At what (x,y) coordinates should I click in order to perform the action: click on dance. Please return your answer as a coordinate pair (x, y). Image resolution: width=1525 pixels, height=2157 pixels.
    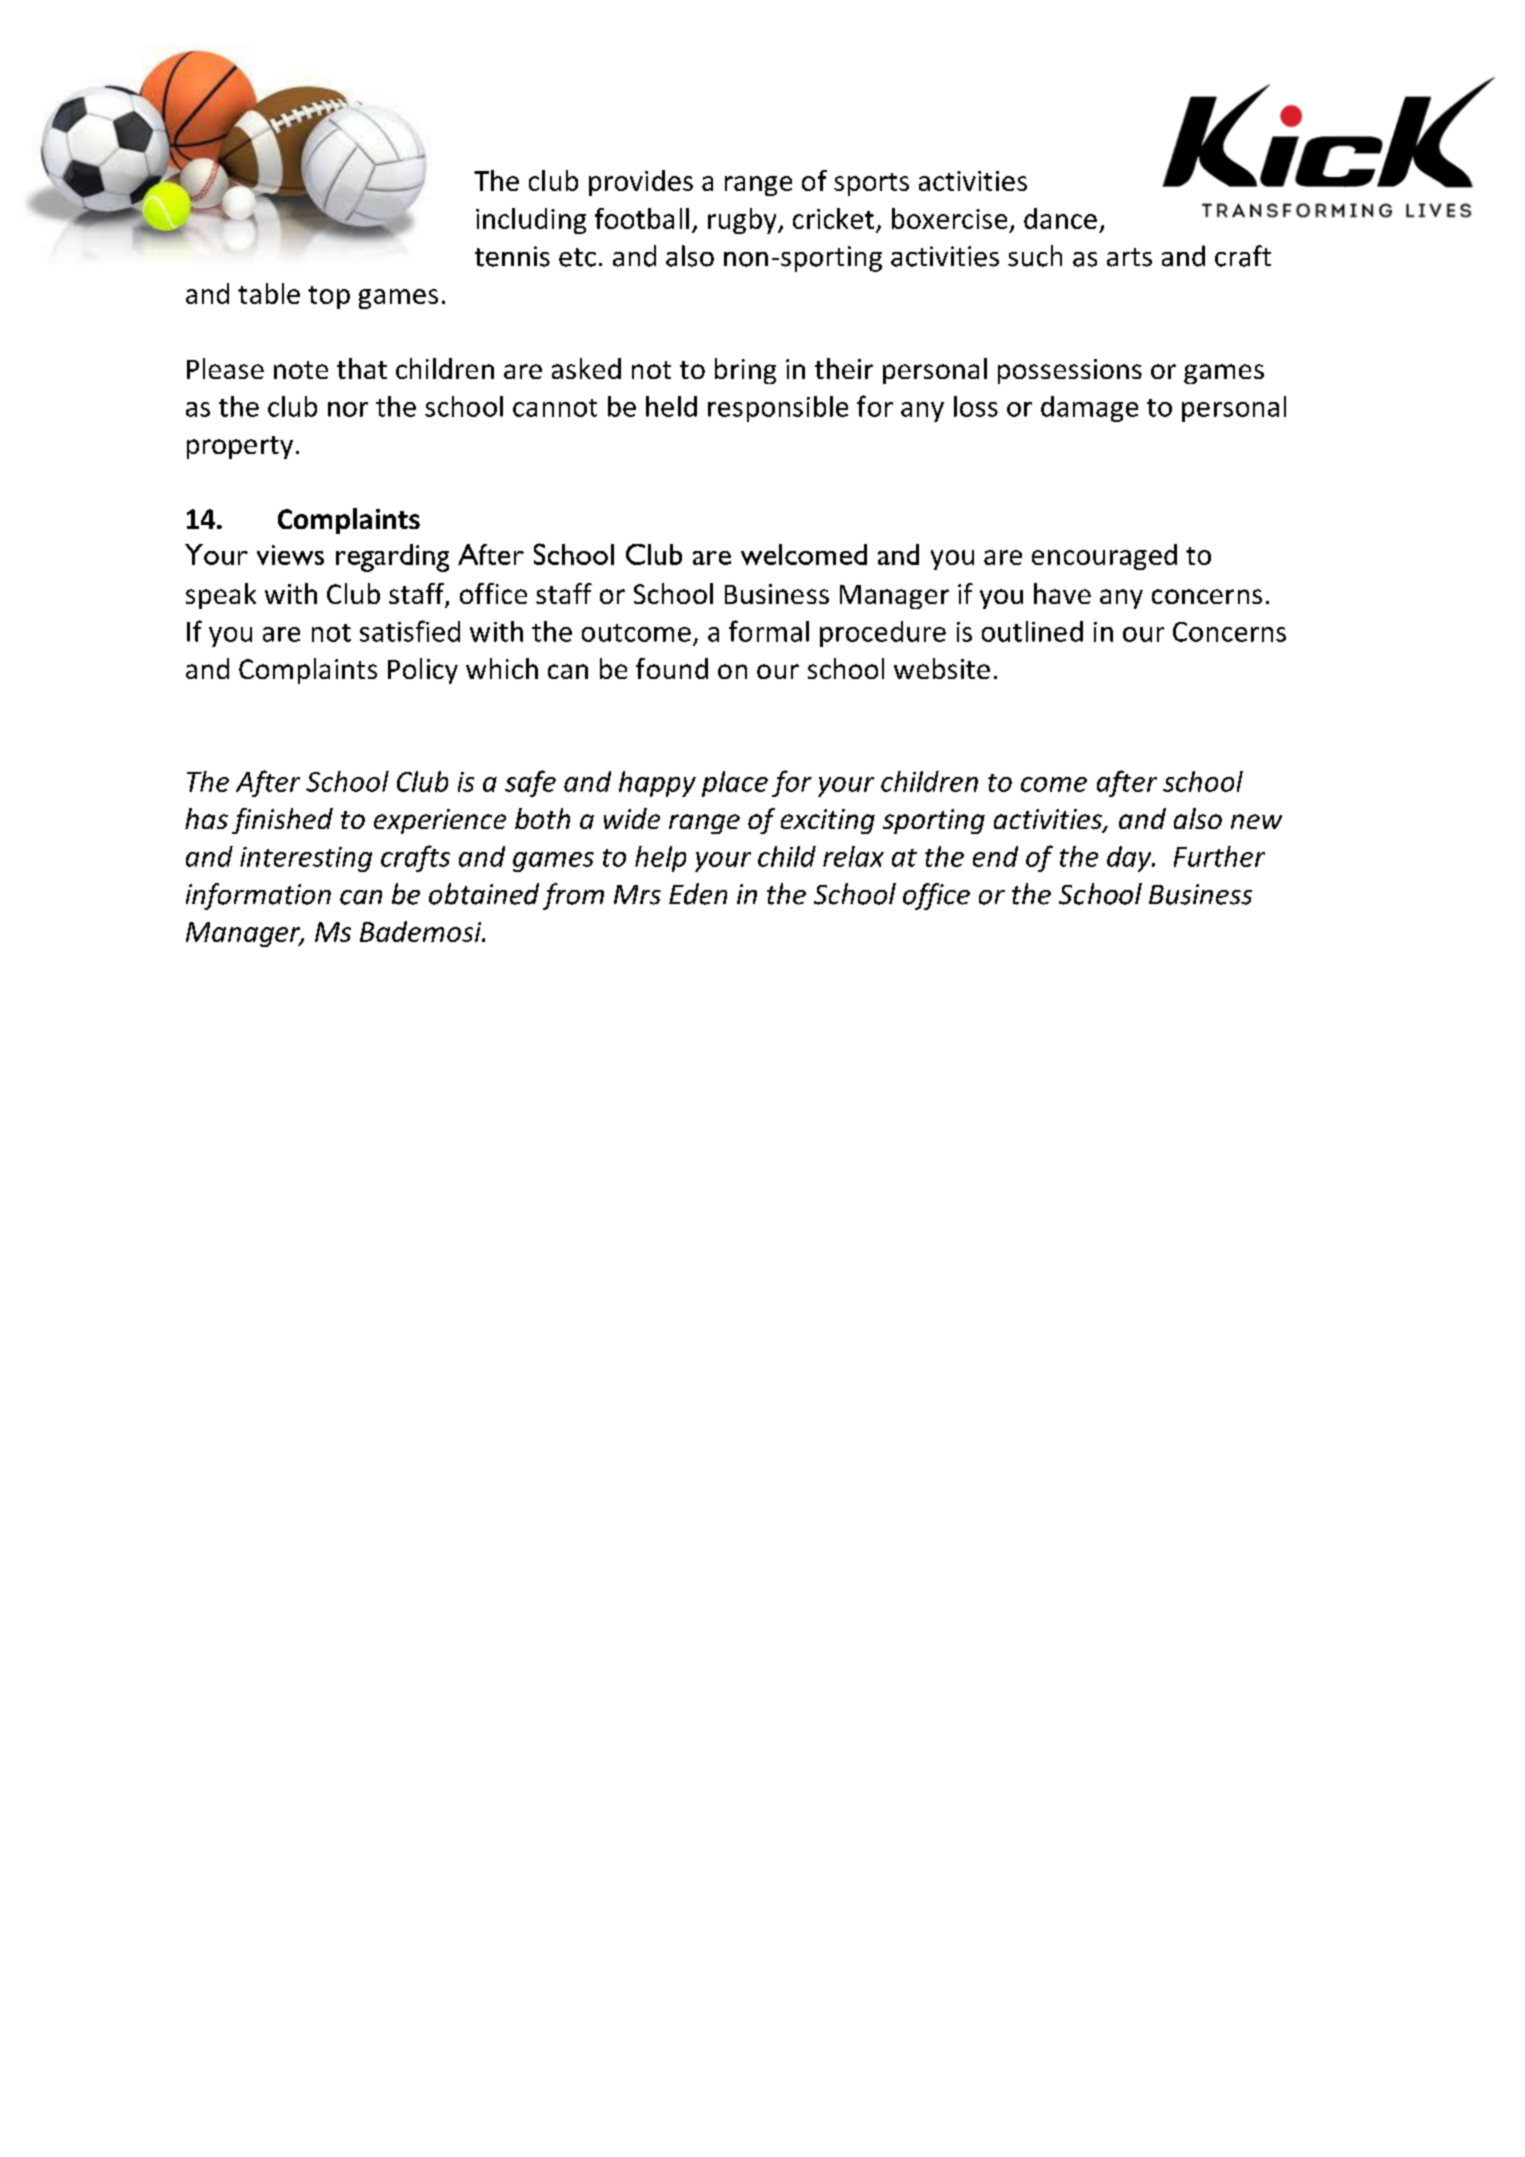
    Looking at the image, I should click on (1060, 218).
